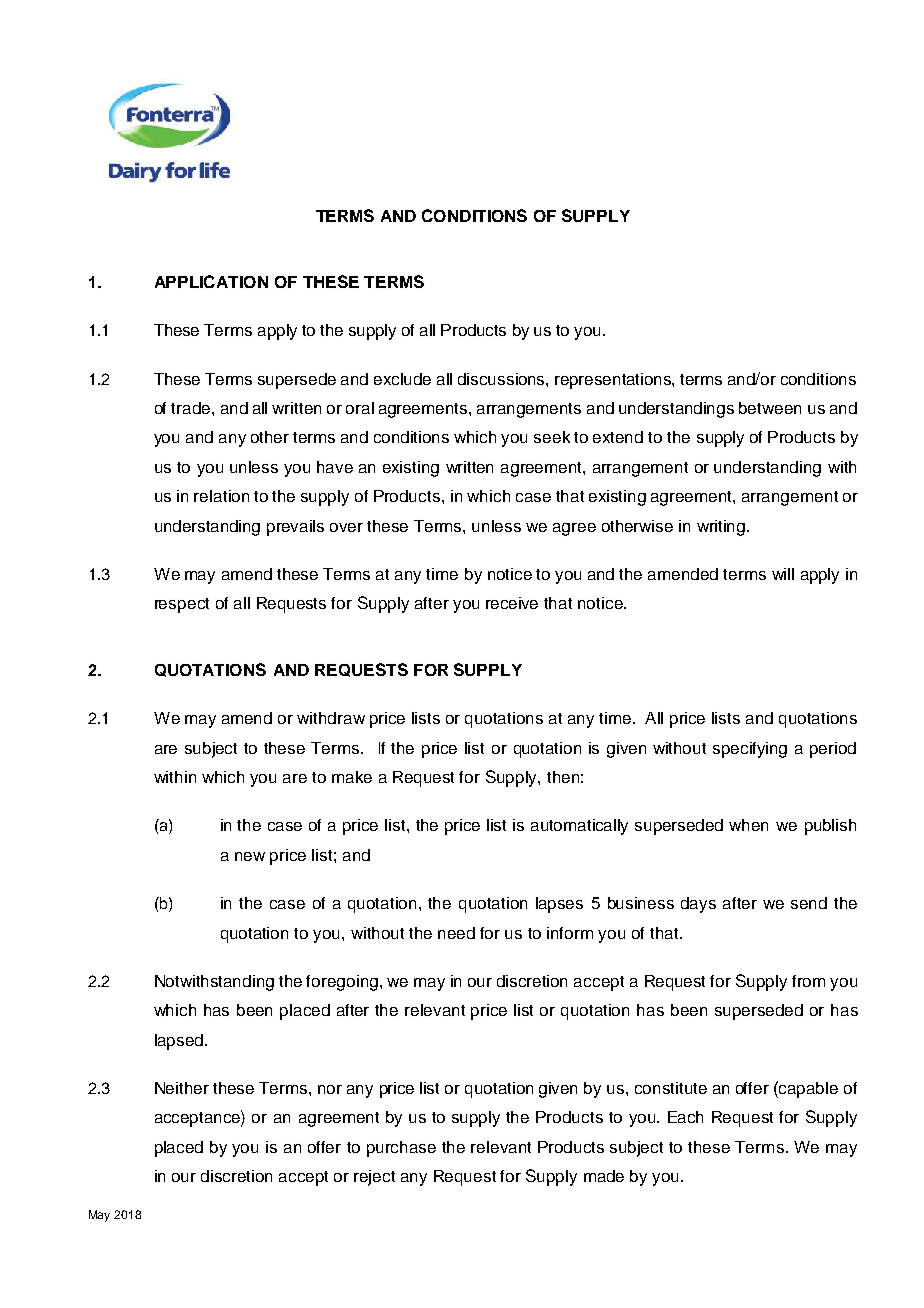  I want to click on APPLICATION, so click(211, 281).
